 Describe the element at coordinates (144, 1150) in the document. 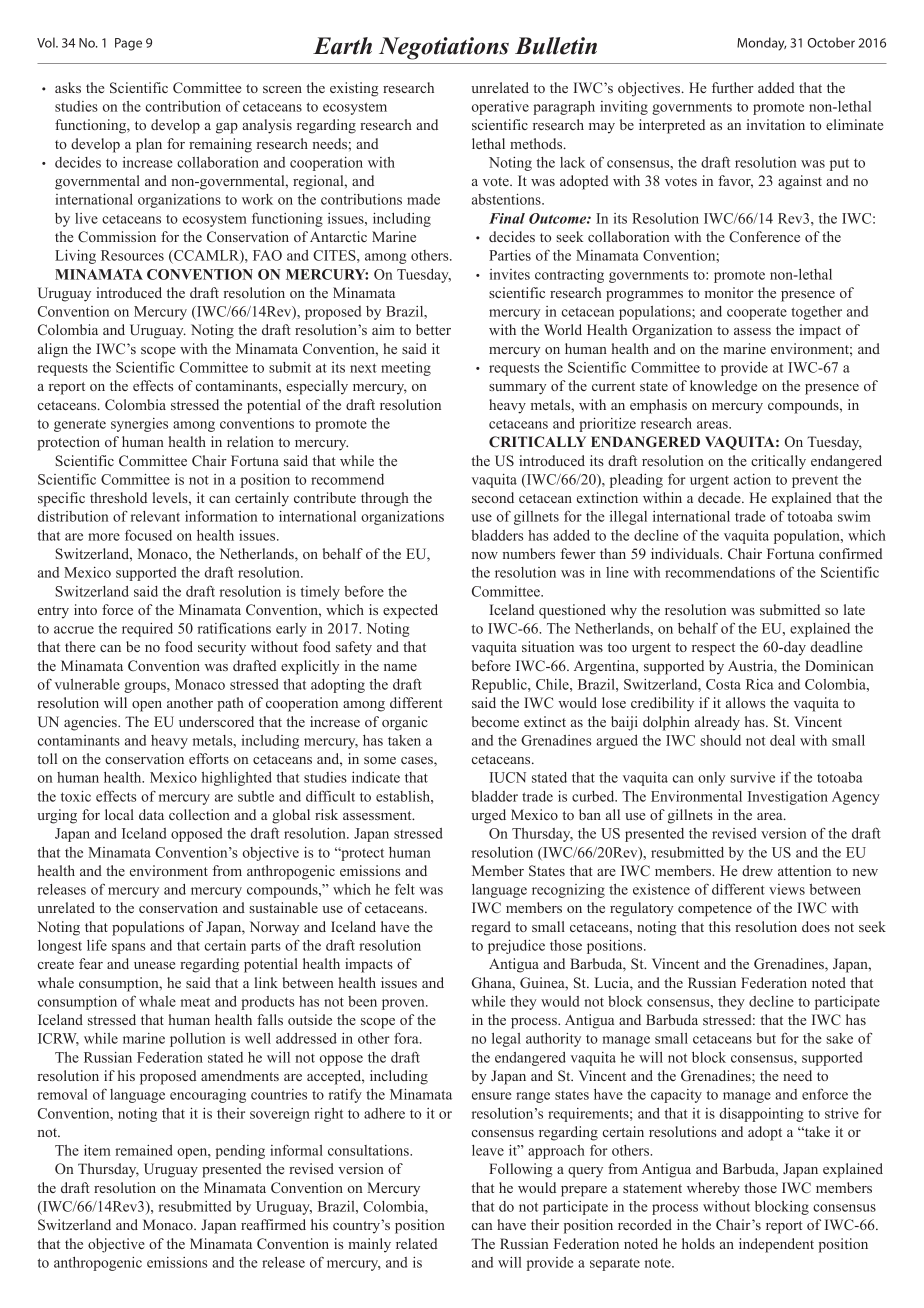

I see `remained` at that location.
